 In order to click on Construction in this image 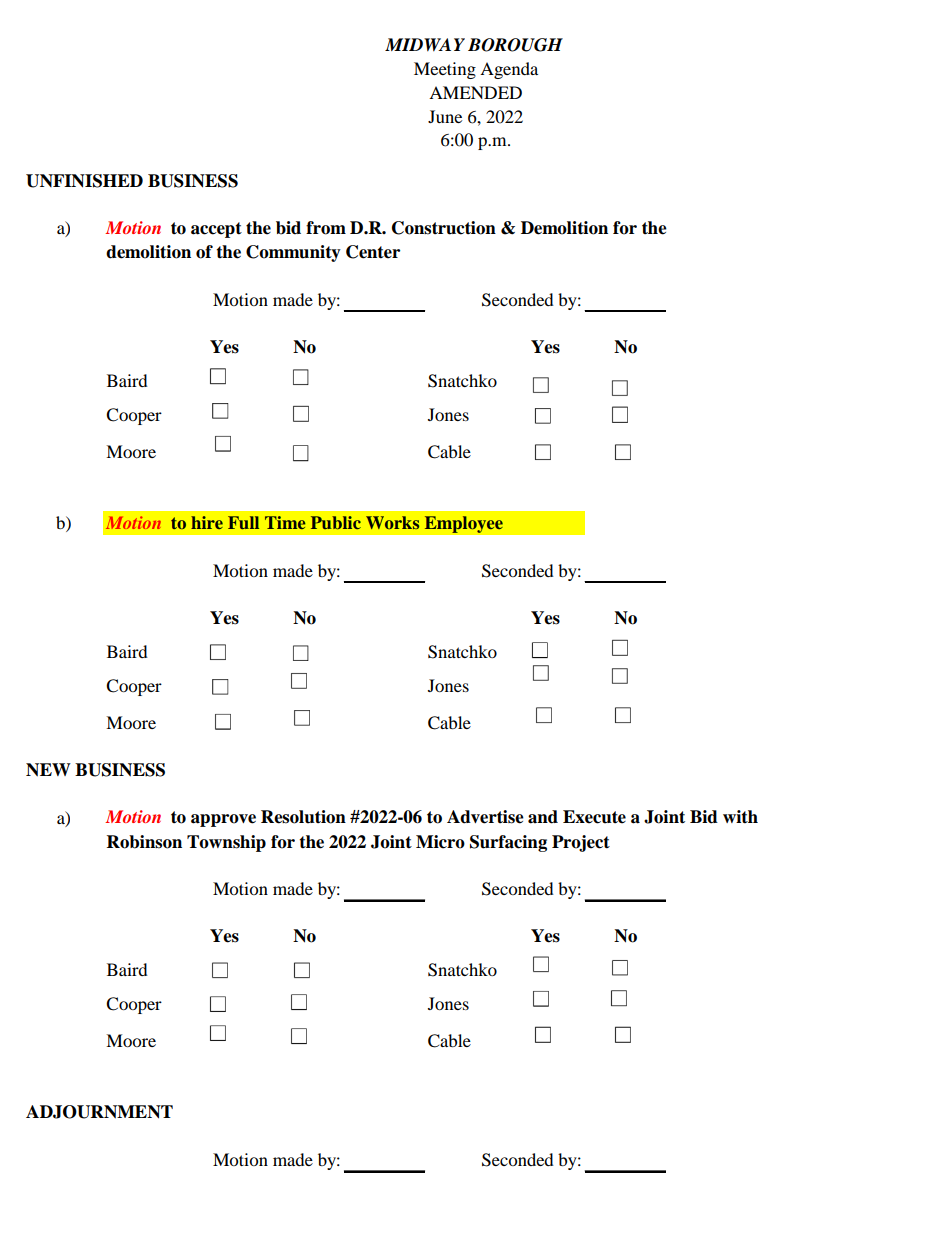, I will do `click(444, 228)`.
